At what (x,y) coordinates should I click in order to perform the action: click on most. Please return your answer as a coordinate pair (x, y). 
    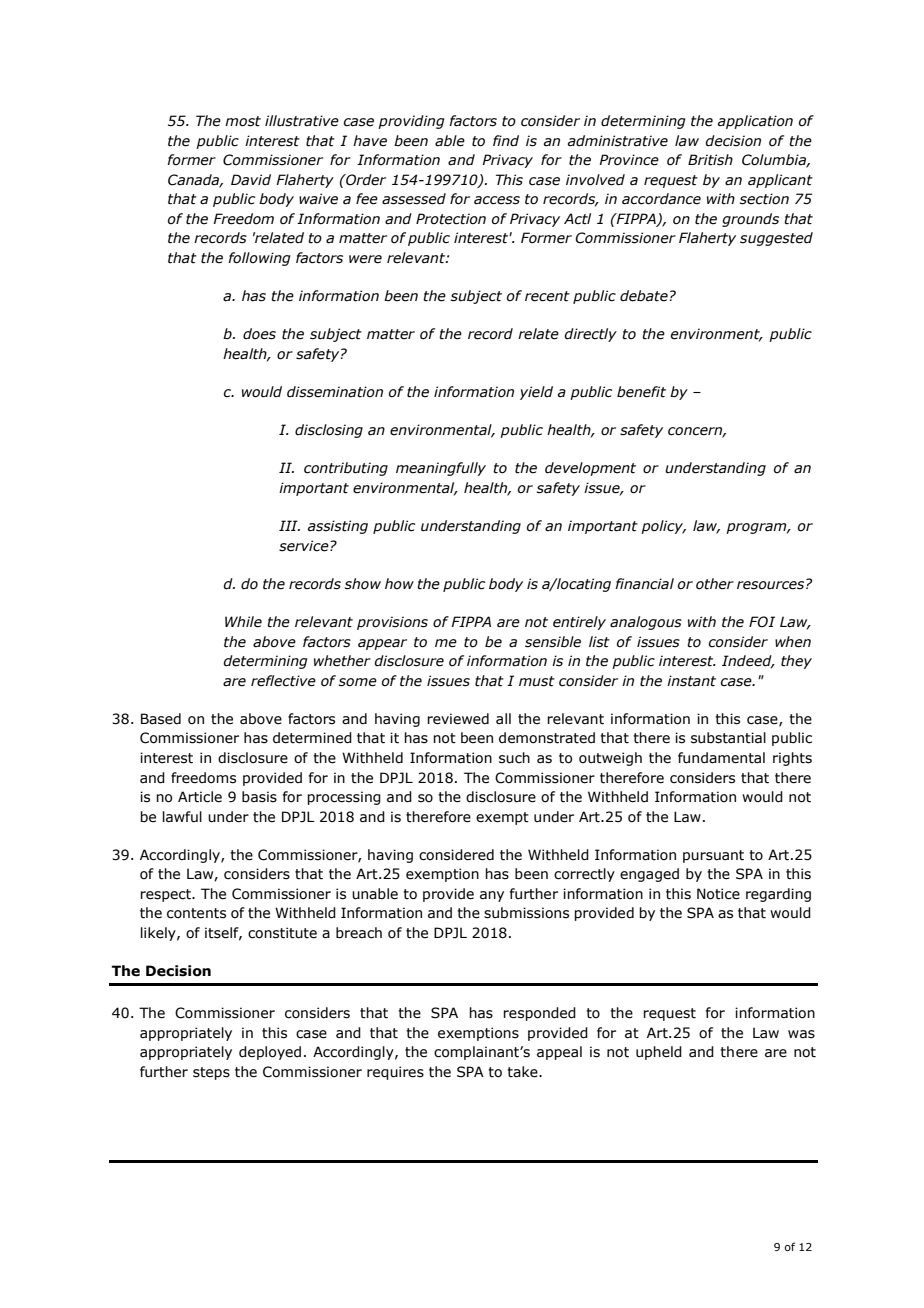
    Looking at the image, I should click on (243, 121).
